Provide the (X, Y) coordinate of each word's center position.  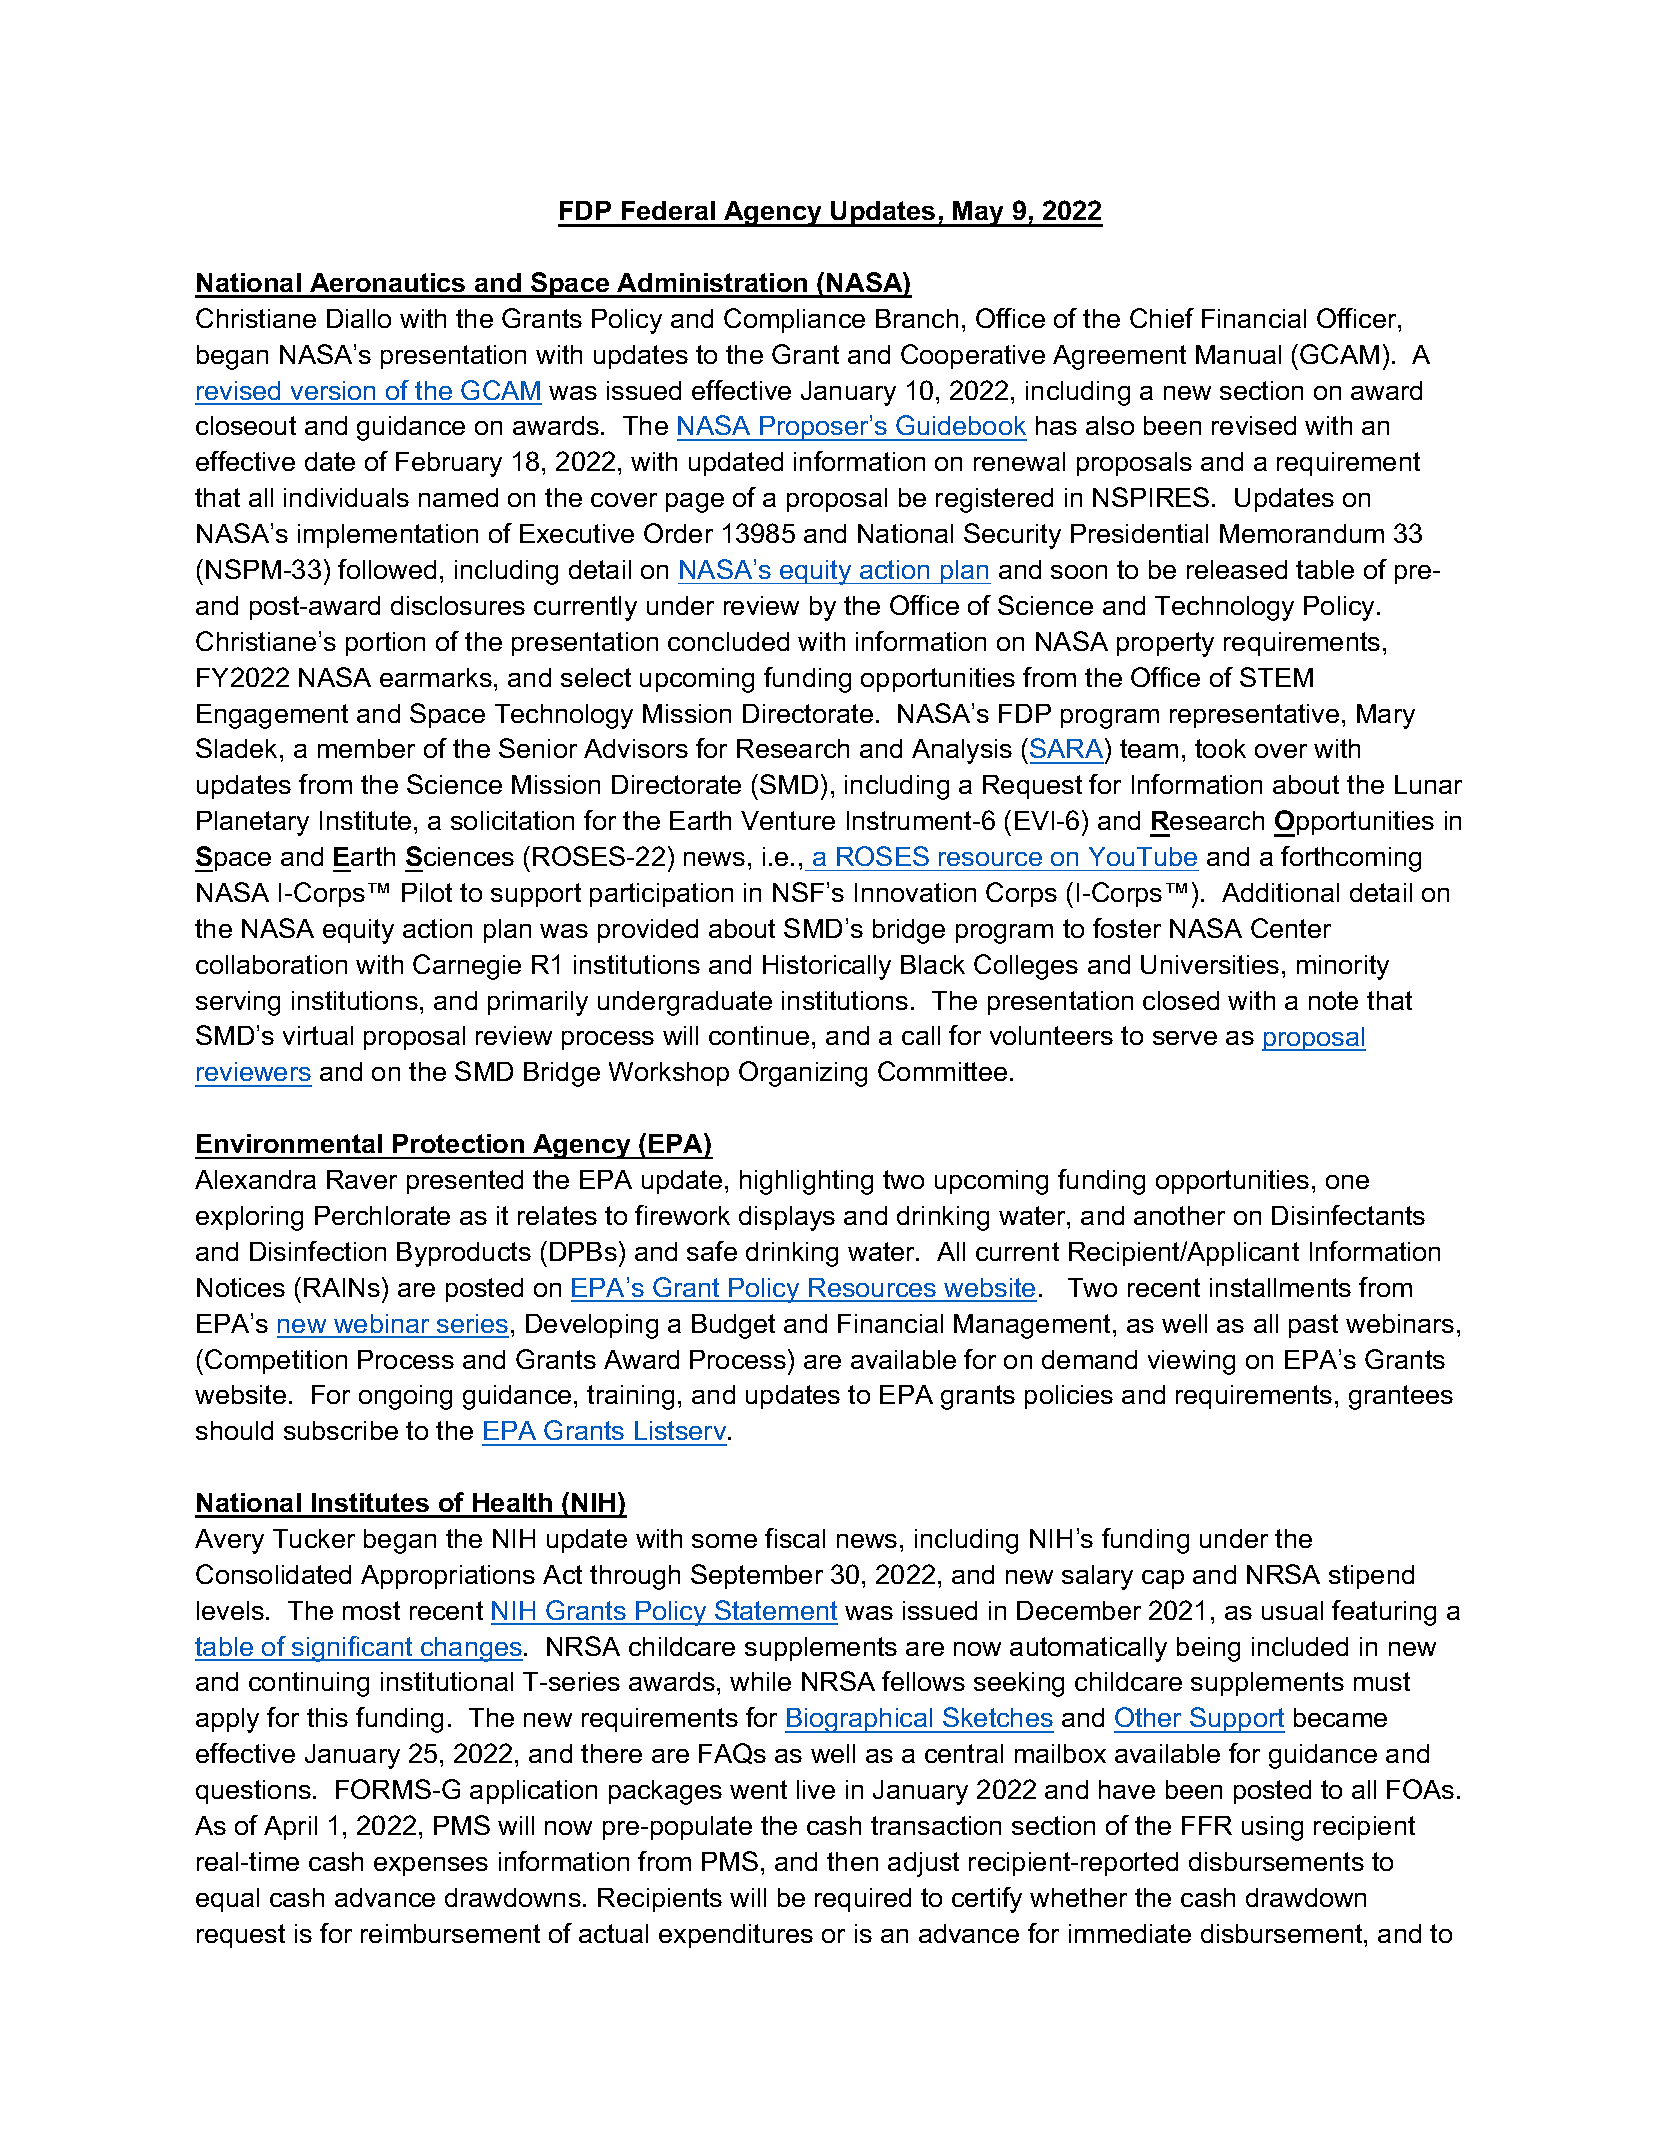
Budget (733, 1326)
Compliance (794, 320)
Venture (788, 820)
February (449, 464)
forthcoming (1351, 859)
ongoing (405, 1397)
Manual (1238, 354)
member (366, 748)
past (1313, 1326)
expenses (431, 1866)
